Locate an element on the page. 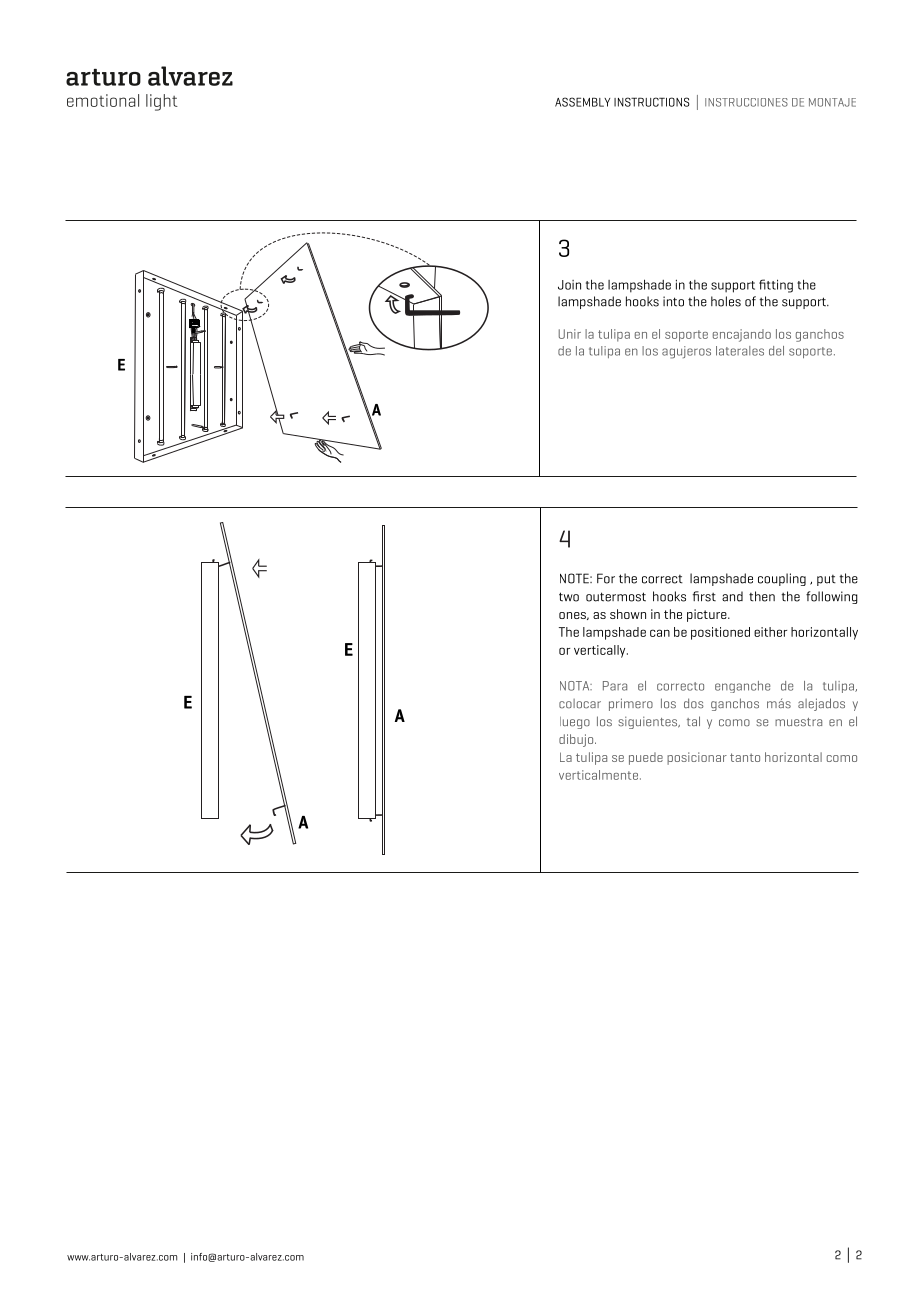 This page has height=1308, width=924. INSTRUCTIONS is located at coordinates (652, 102).
